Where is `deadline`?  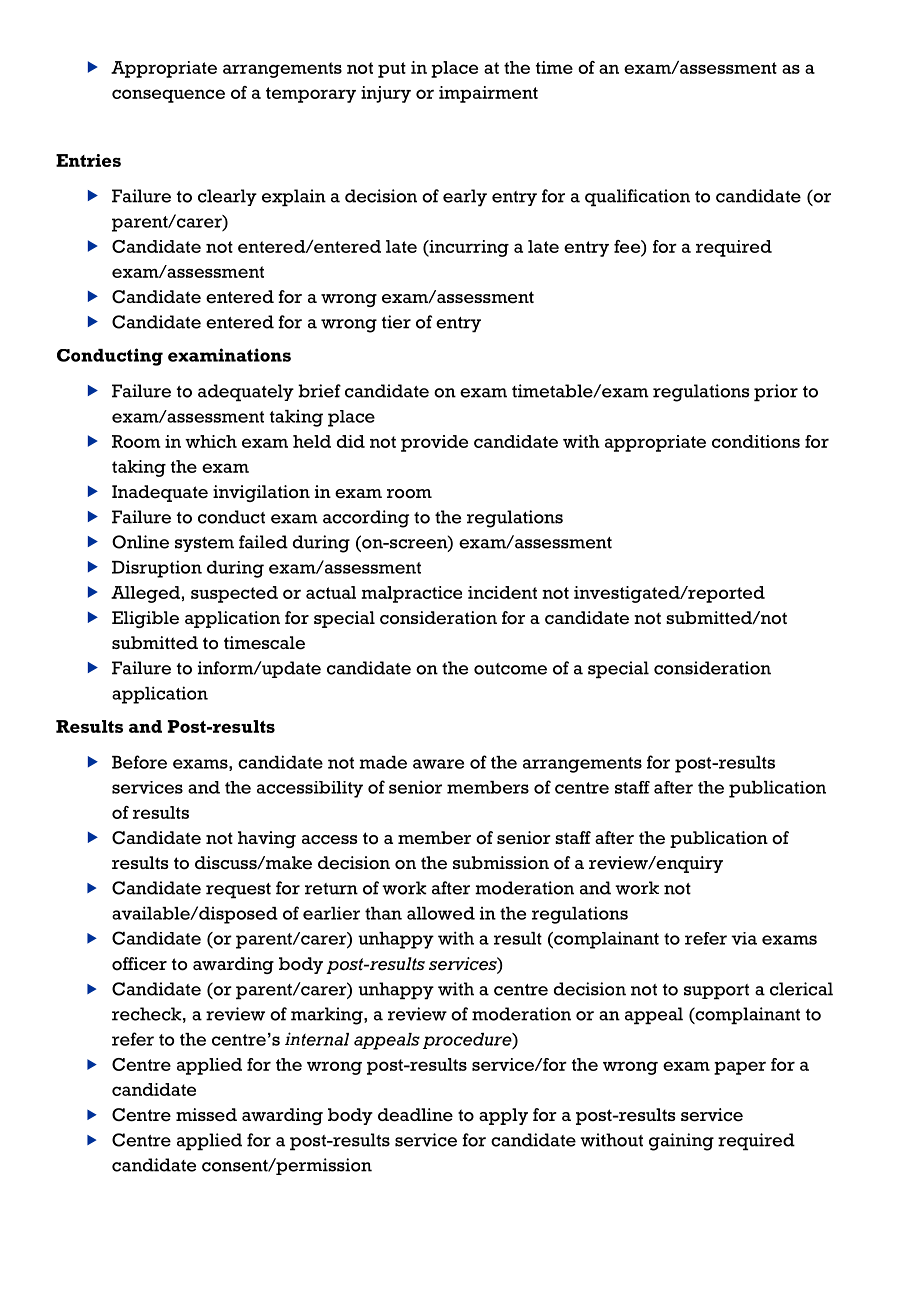 deadline is located at coordinates (415, 1115).
